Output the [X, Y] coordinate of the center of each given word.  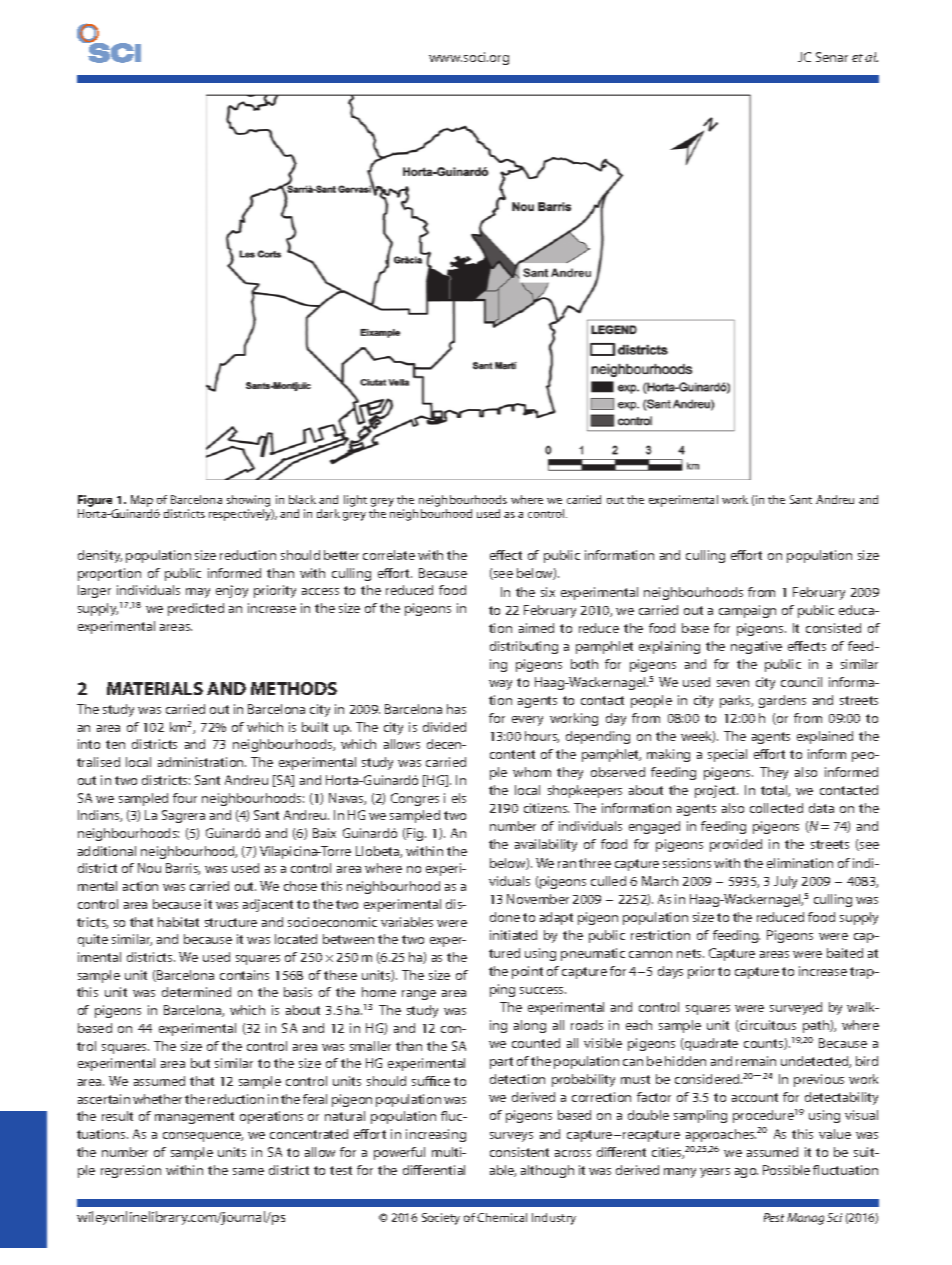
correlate [389, 555]
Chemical [502, 1217]
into [89, 744]
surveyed [796, 1008]
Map [142, 502]
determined [196, 992]
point [527, 972]
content [512, 754]
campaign [747, 611]
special [727, 755]
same [248, 1171]
